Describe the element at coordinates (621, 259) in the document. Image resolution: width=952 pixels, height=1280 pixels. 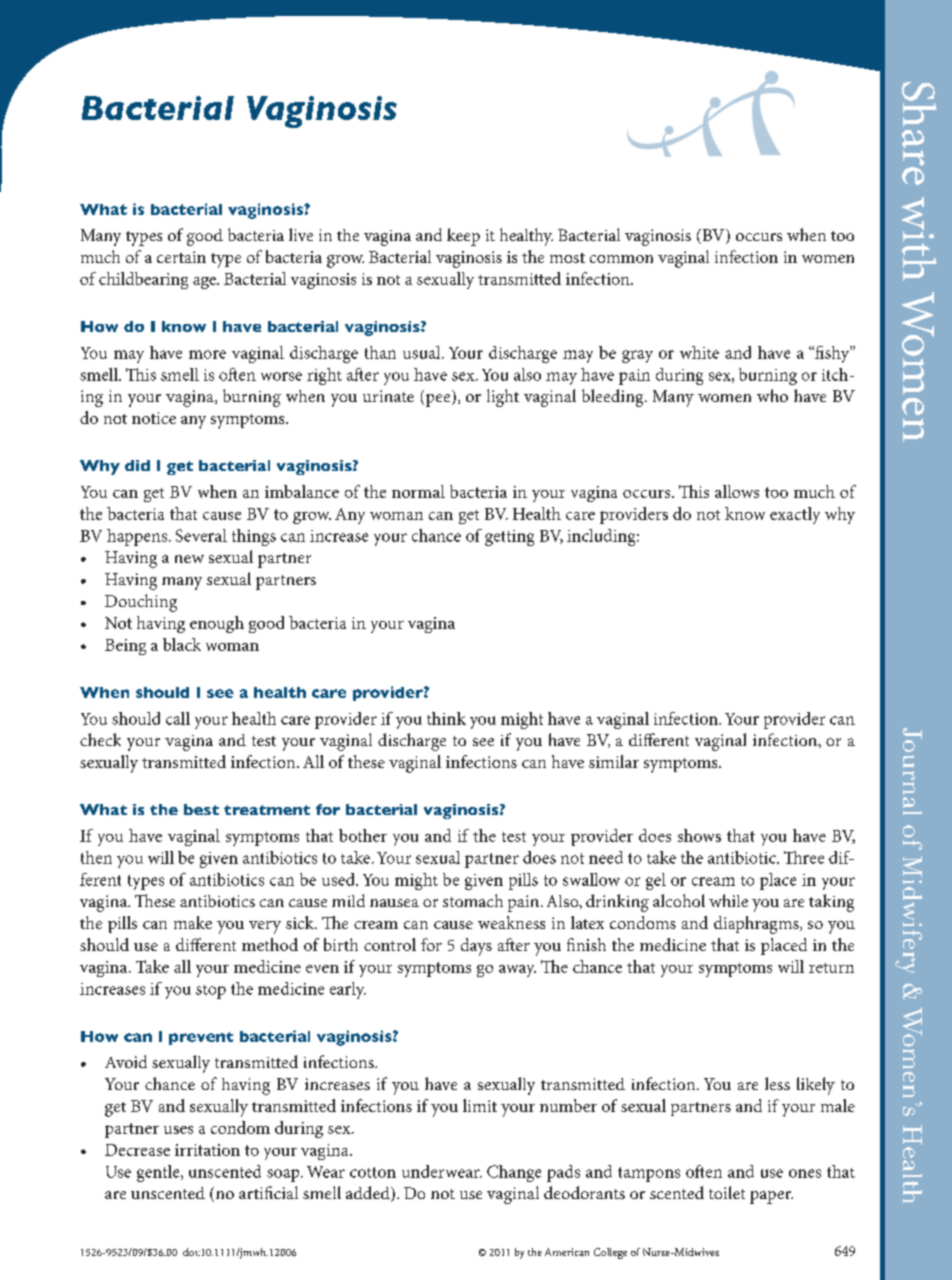
I see `common` at that location.
